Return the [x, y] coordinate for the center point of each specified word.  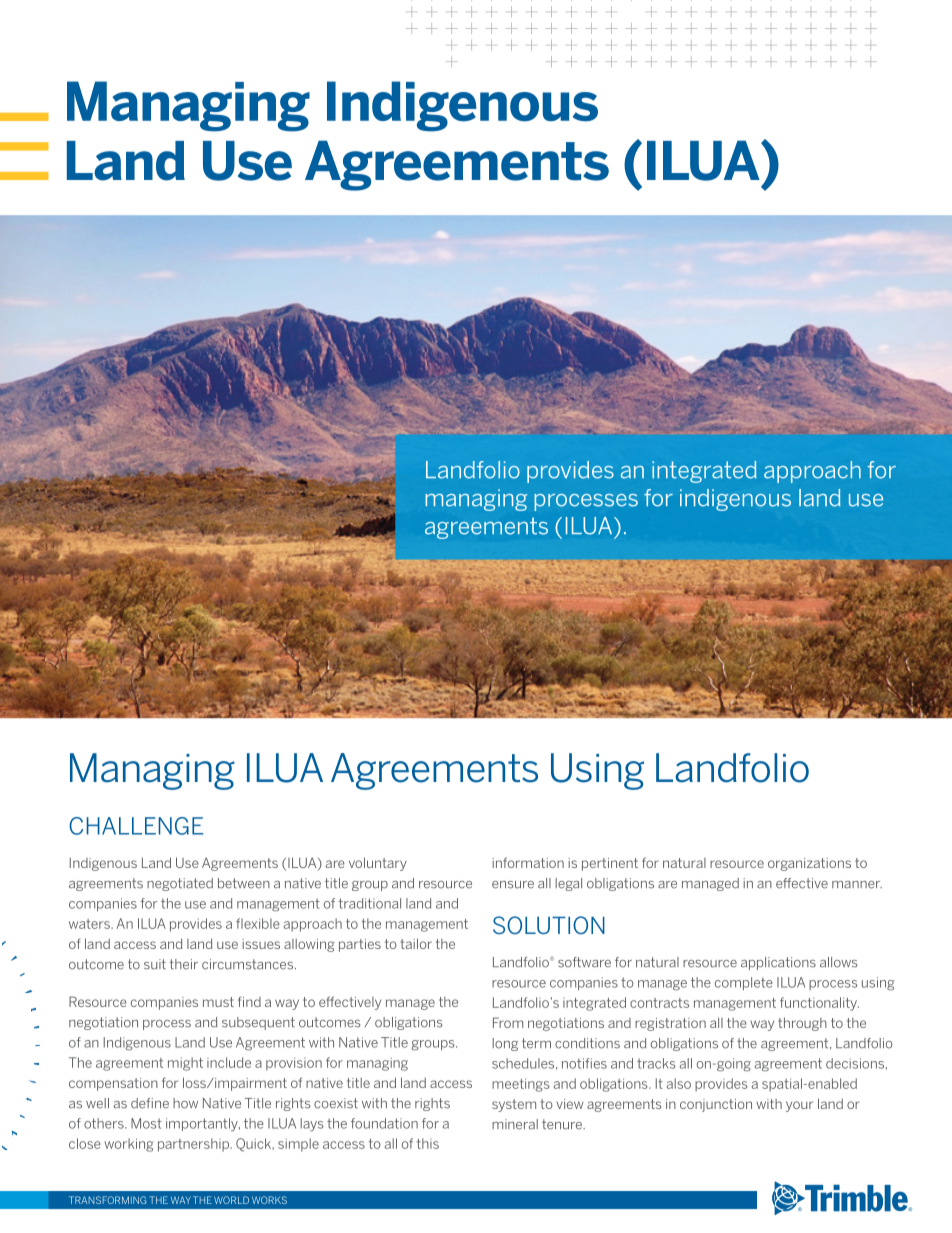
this [428, 1143]
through [802, 1024]
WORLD [231, 1200]
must [218, 1002]
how [185, 1103]
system [514, 1105]
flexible [258, 923]
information [528, 862]
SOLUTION [549, 925]
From [508, 1022]
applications [778, 963]
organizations [809, 864]
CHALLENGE [136, 826]
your [799, 1106]
